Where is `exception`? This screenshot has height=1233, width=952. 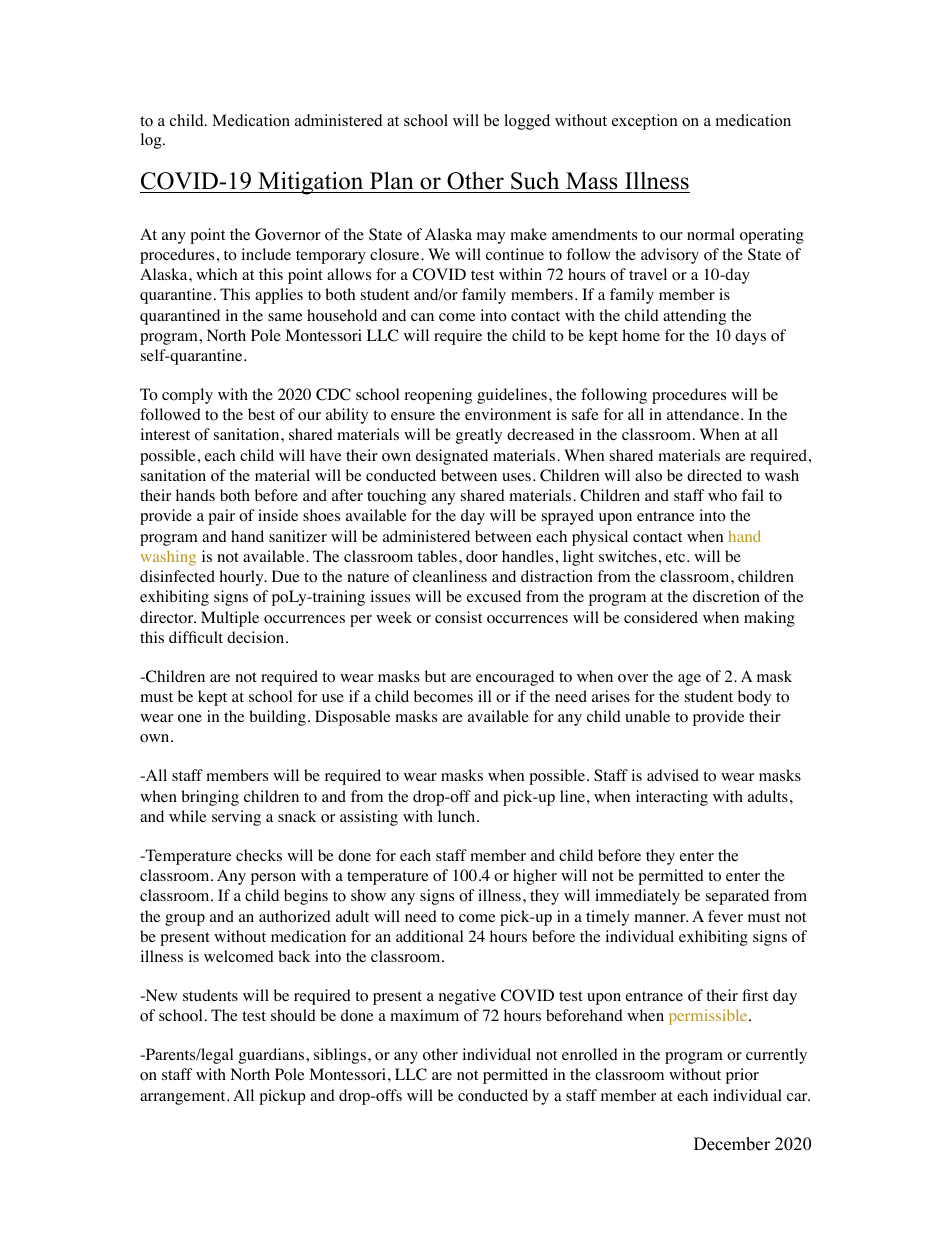
exception is located at coordinates (645, 122).
